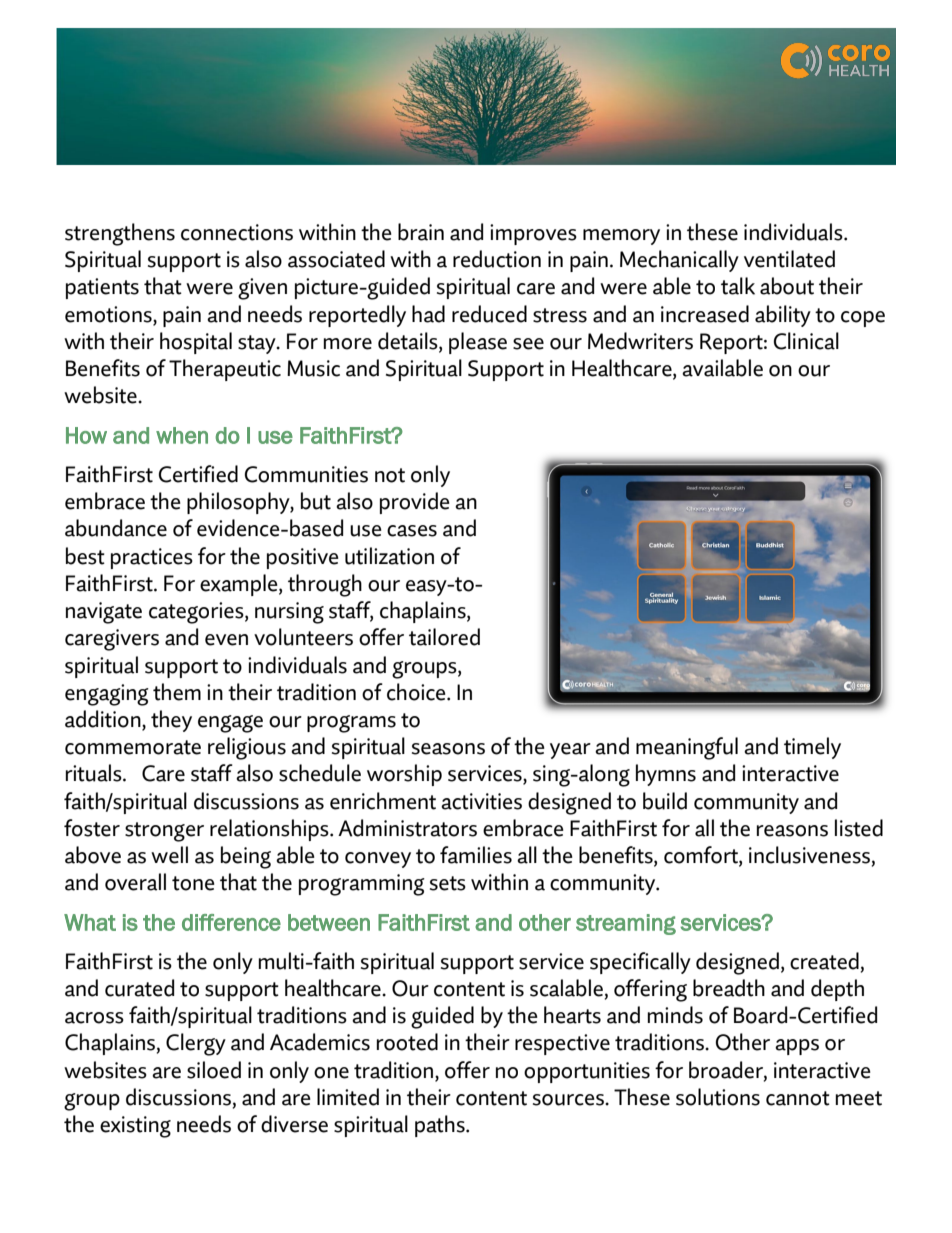 This image has height=1233, width=952. I want to click on strengthens, so click(120, 234).
